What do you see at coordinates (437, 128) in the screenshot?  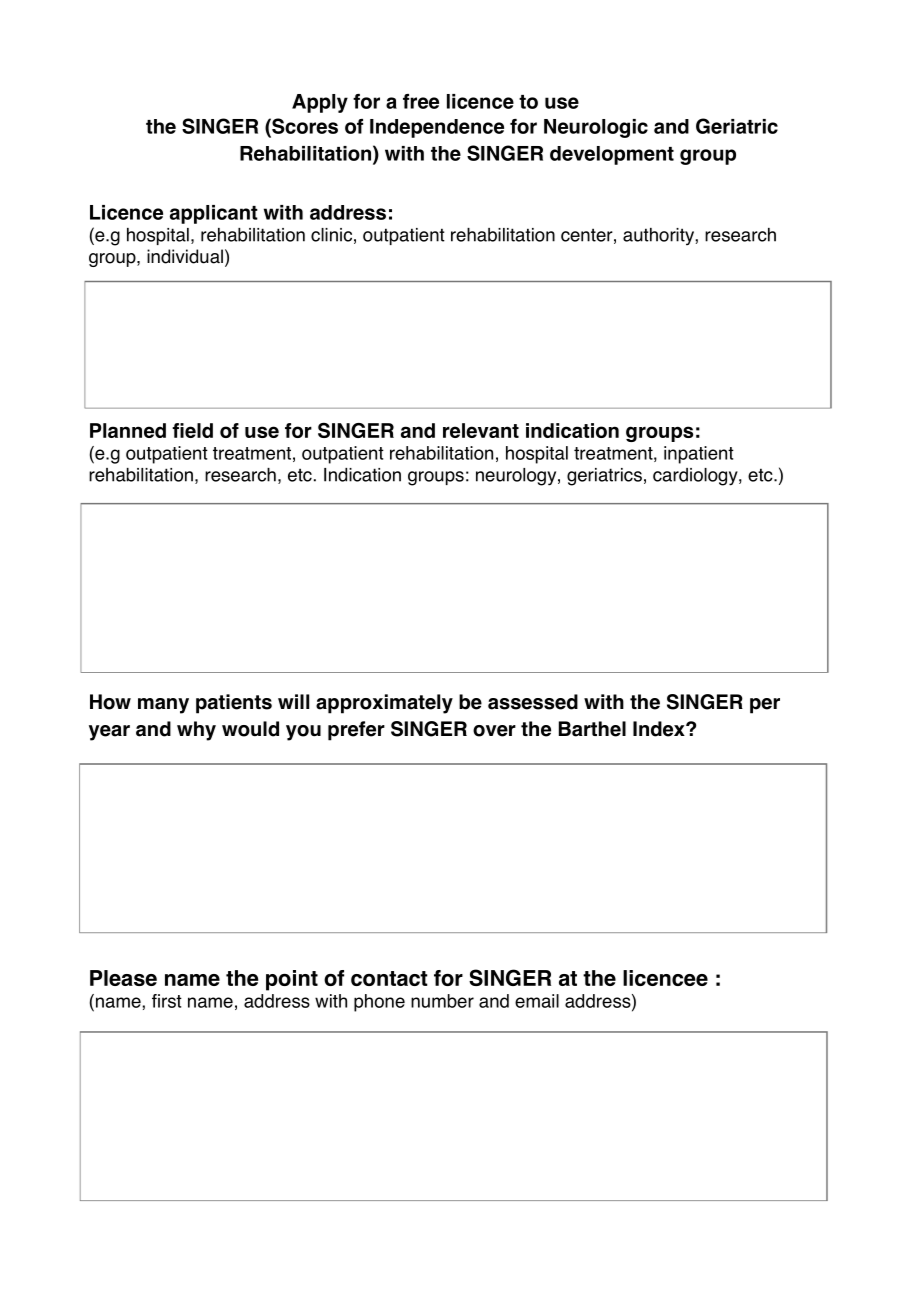 I see `Independence` at bounding box center [437, 128].
